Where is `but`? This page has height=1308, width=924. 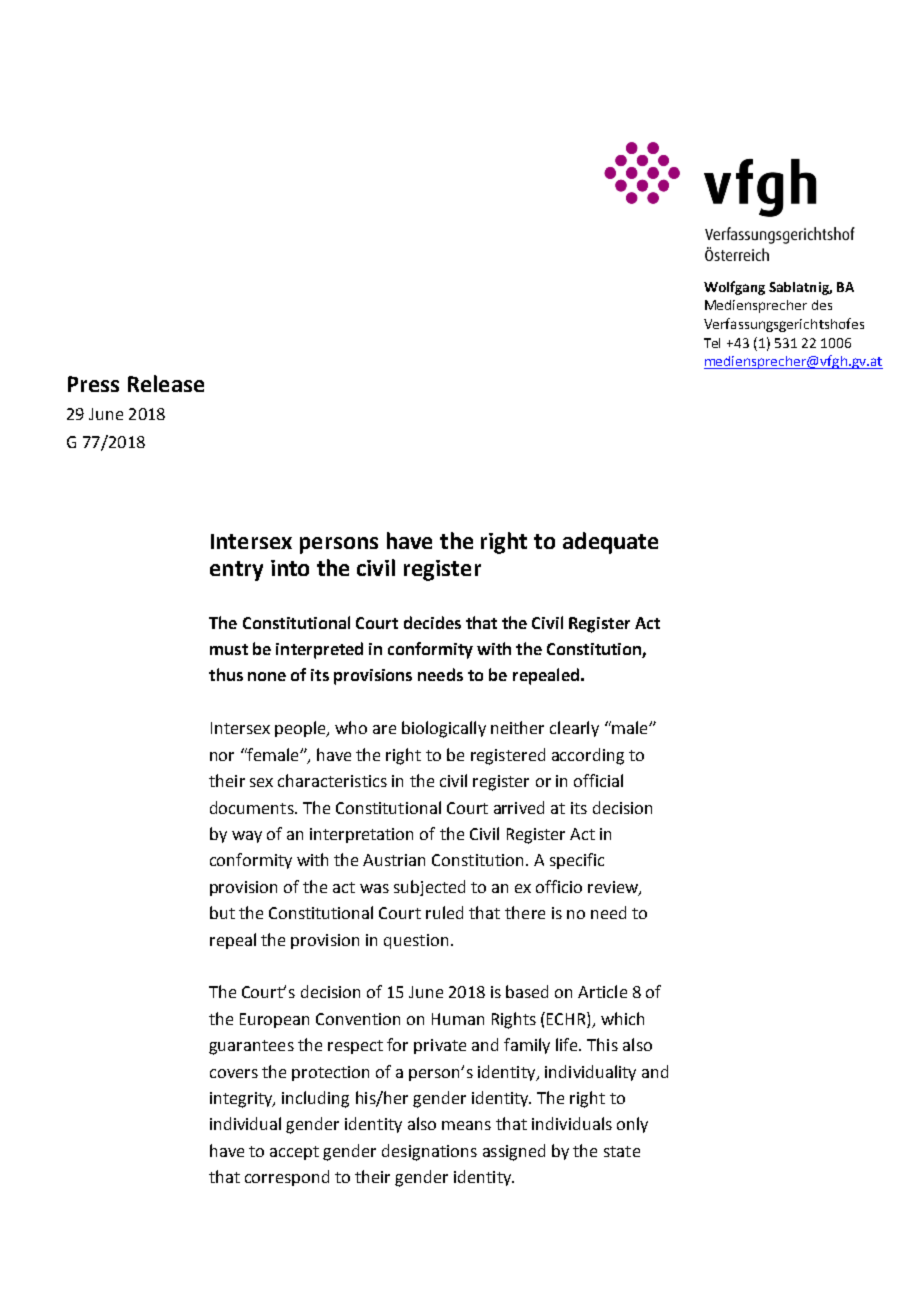 but is located at coordinates (222, 912).
